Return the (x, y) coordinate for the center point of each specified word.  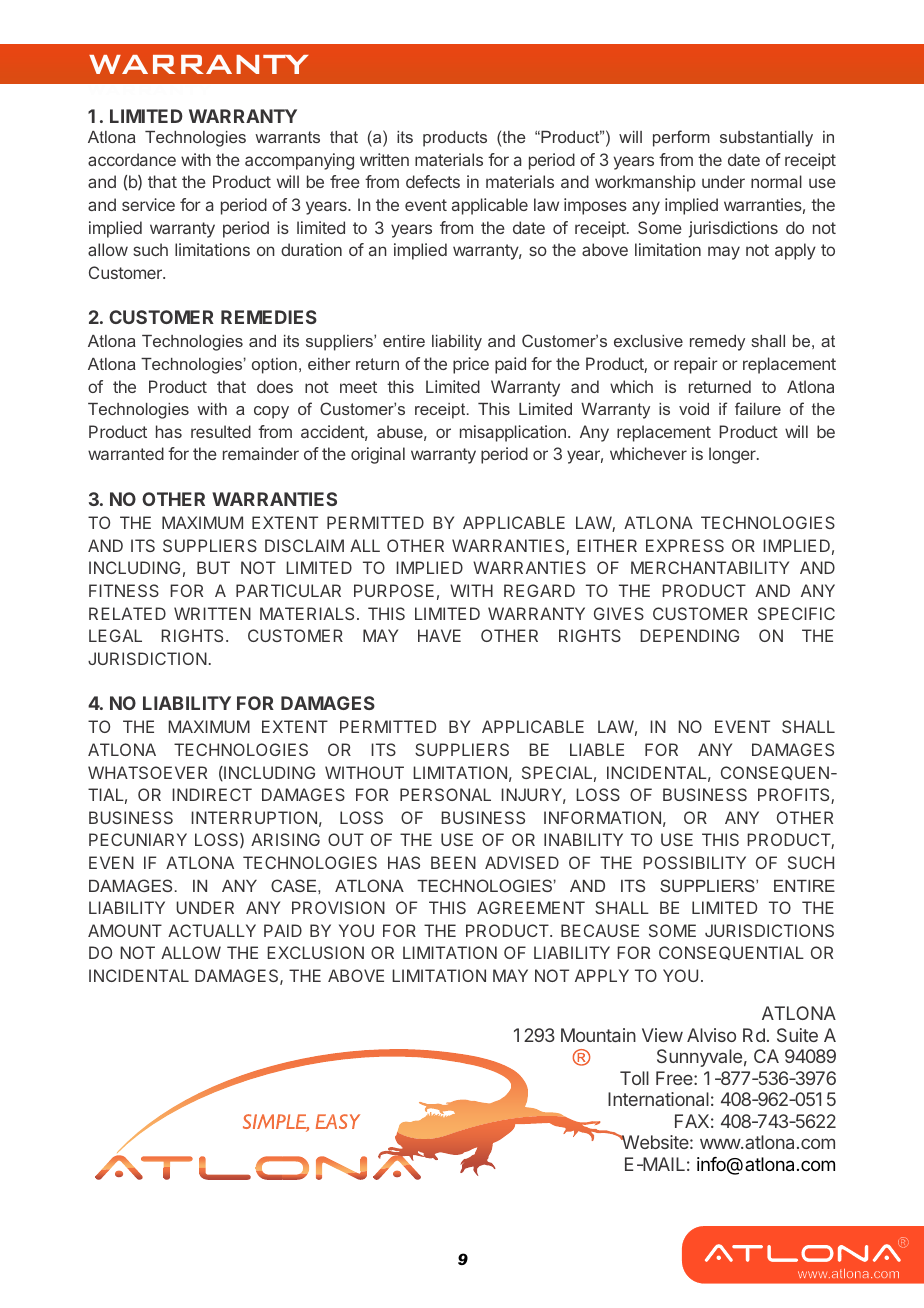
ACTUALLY (212, 930)
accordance (132, 159)
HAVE (439, 635)
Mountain (598, 1035)
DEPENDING (689, 635)
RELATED (127, 613)
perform (681, 138)
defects (433, 181)
